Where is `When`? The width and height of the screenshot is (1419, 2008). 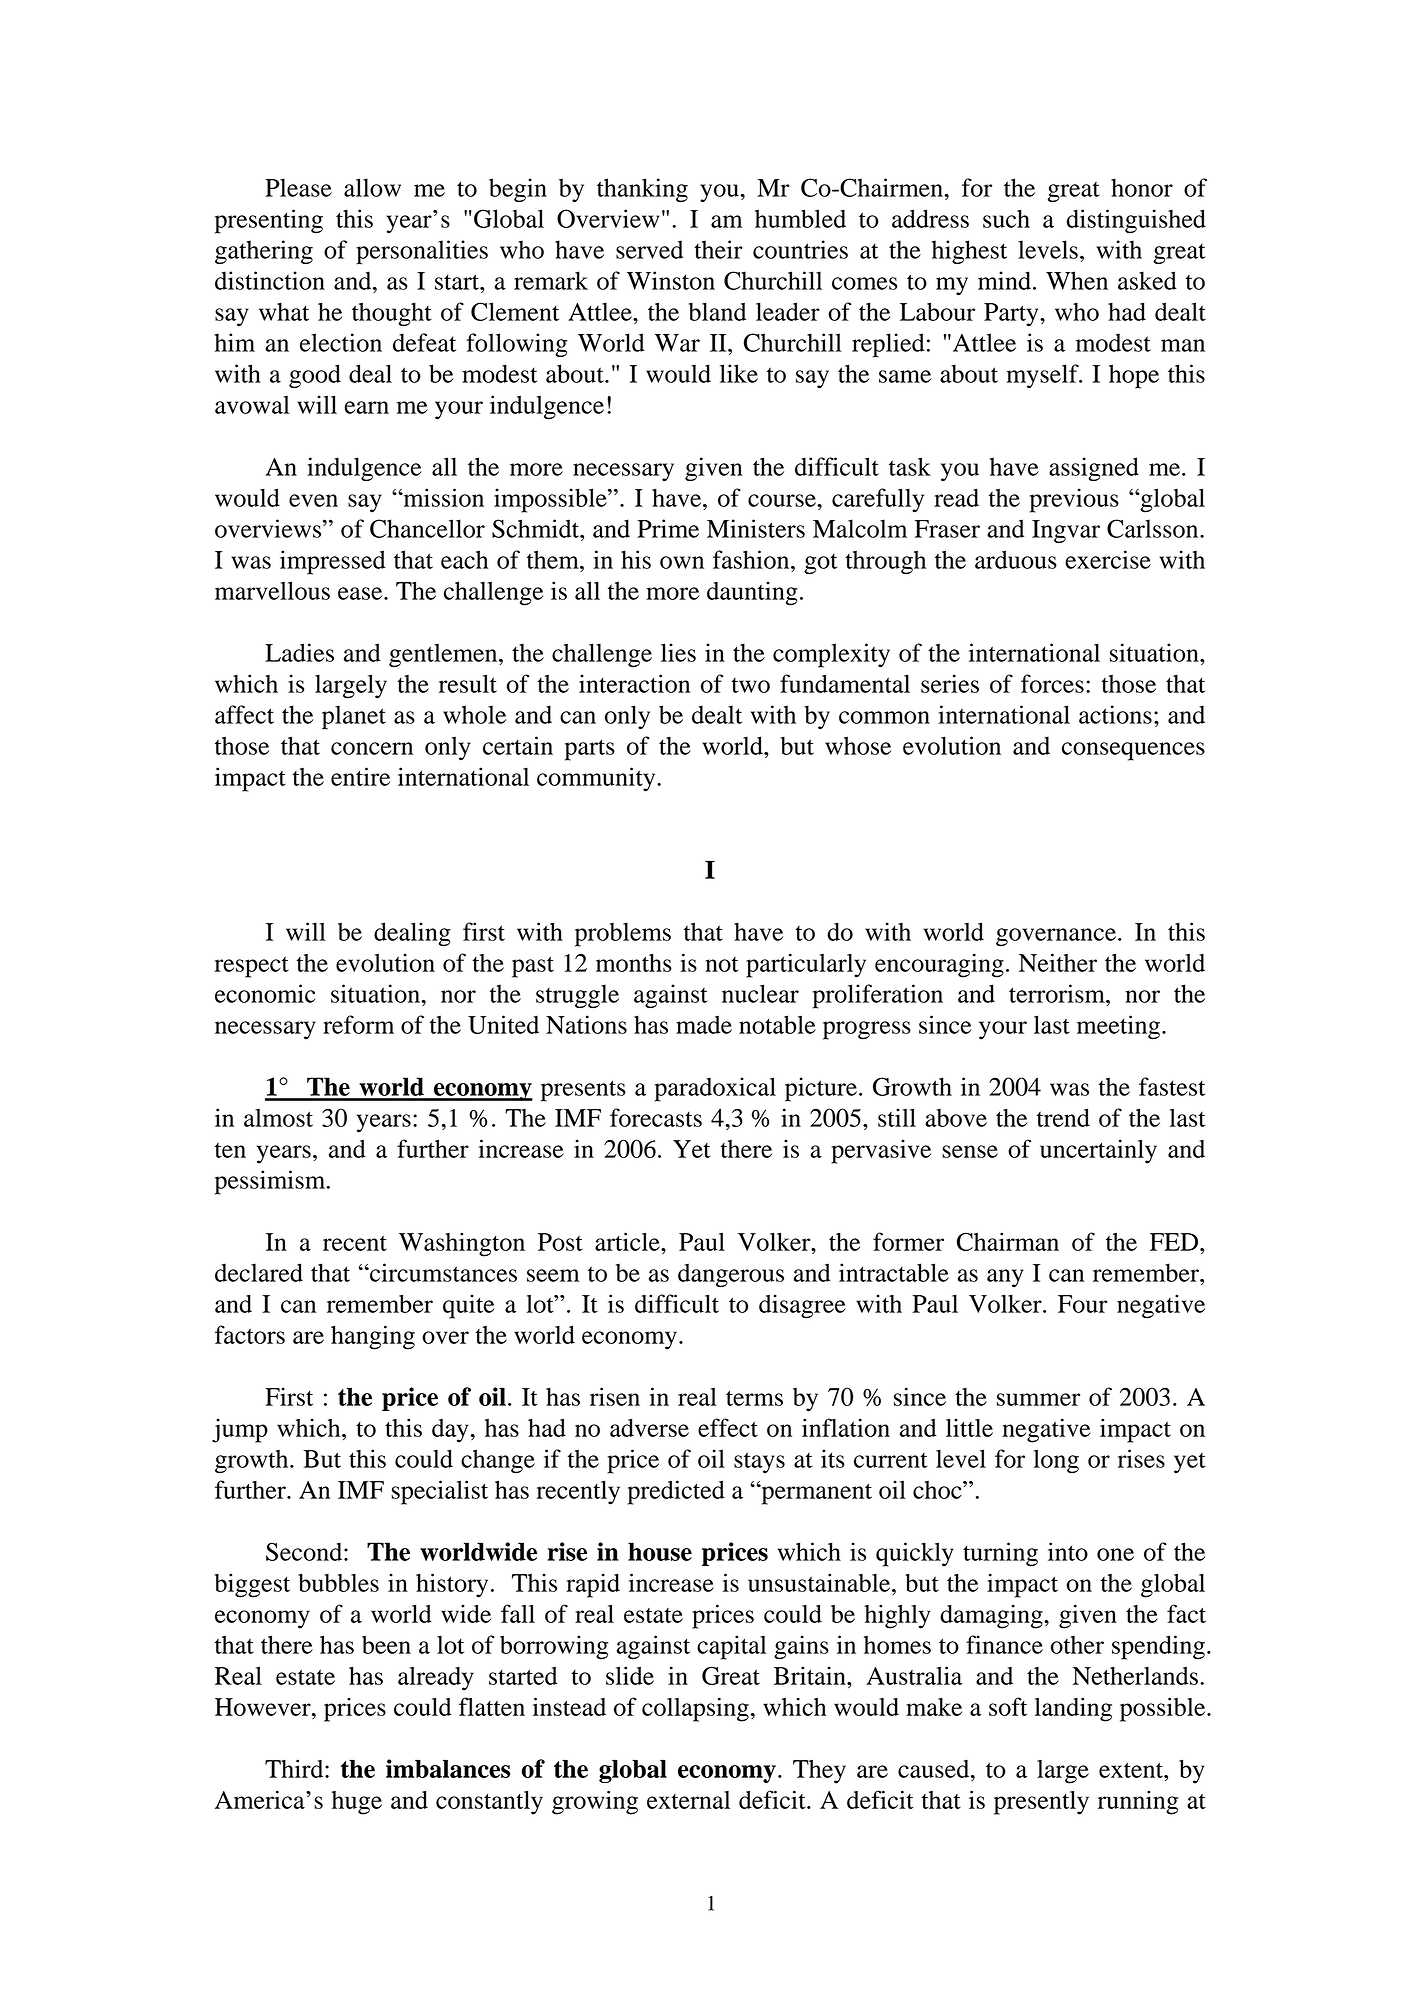 When is located at coordinates (1077, 280).
